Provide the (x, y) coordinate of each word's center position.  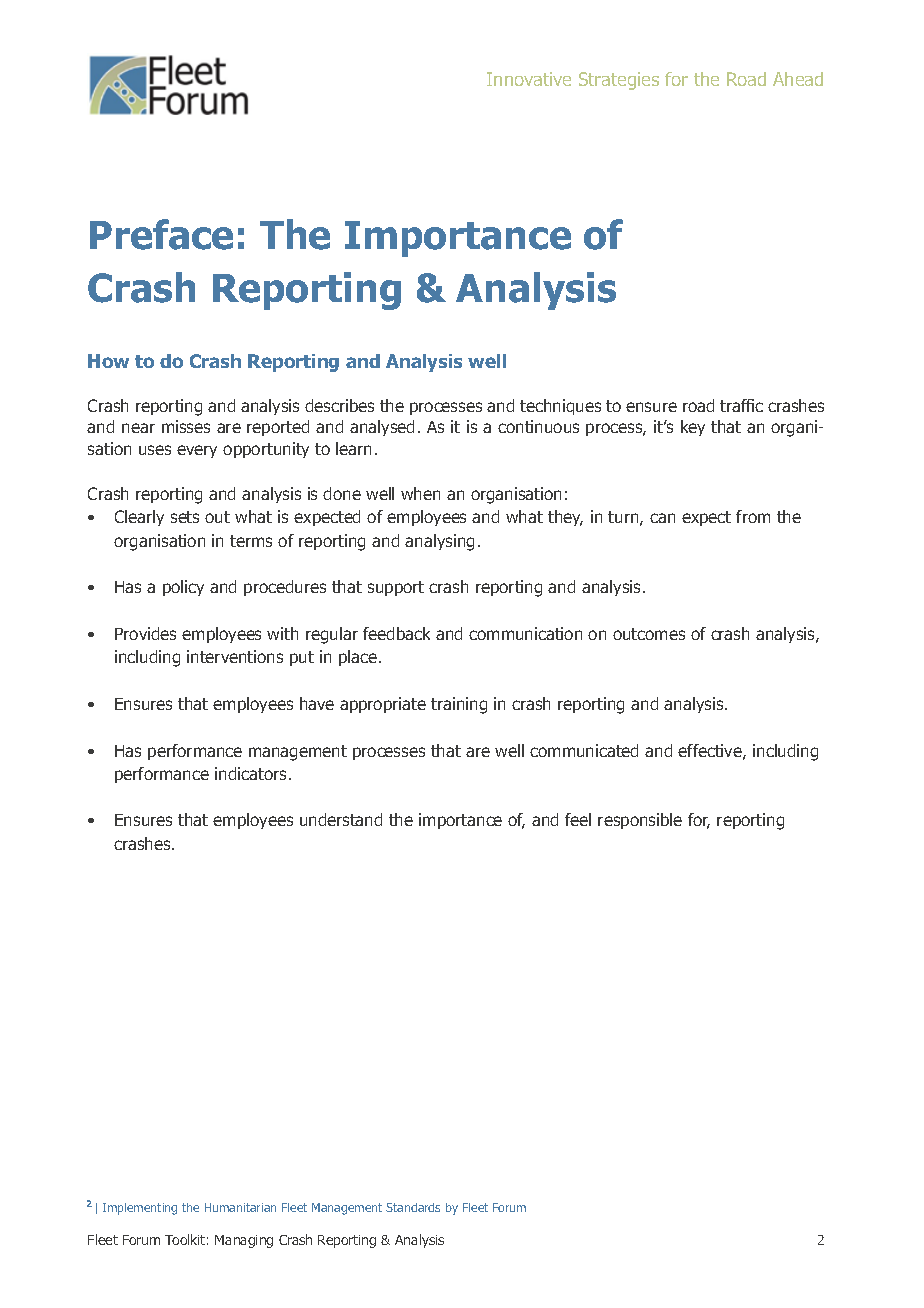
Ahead (798, 79)
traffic (741, 405)
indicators (250, 773)
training (459, 705)
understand (341, 819)
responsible (640, 821)
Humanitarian (240, 1207)
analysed (382, 428)
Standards (413, 1207)
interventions (235, 656)
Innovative (529, 79)
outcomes (649, 634)
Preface (161, 234)
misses (186, 426)
